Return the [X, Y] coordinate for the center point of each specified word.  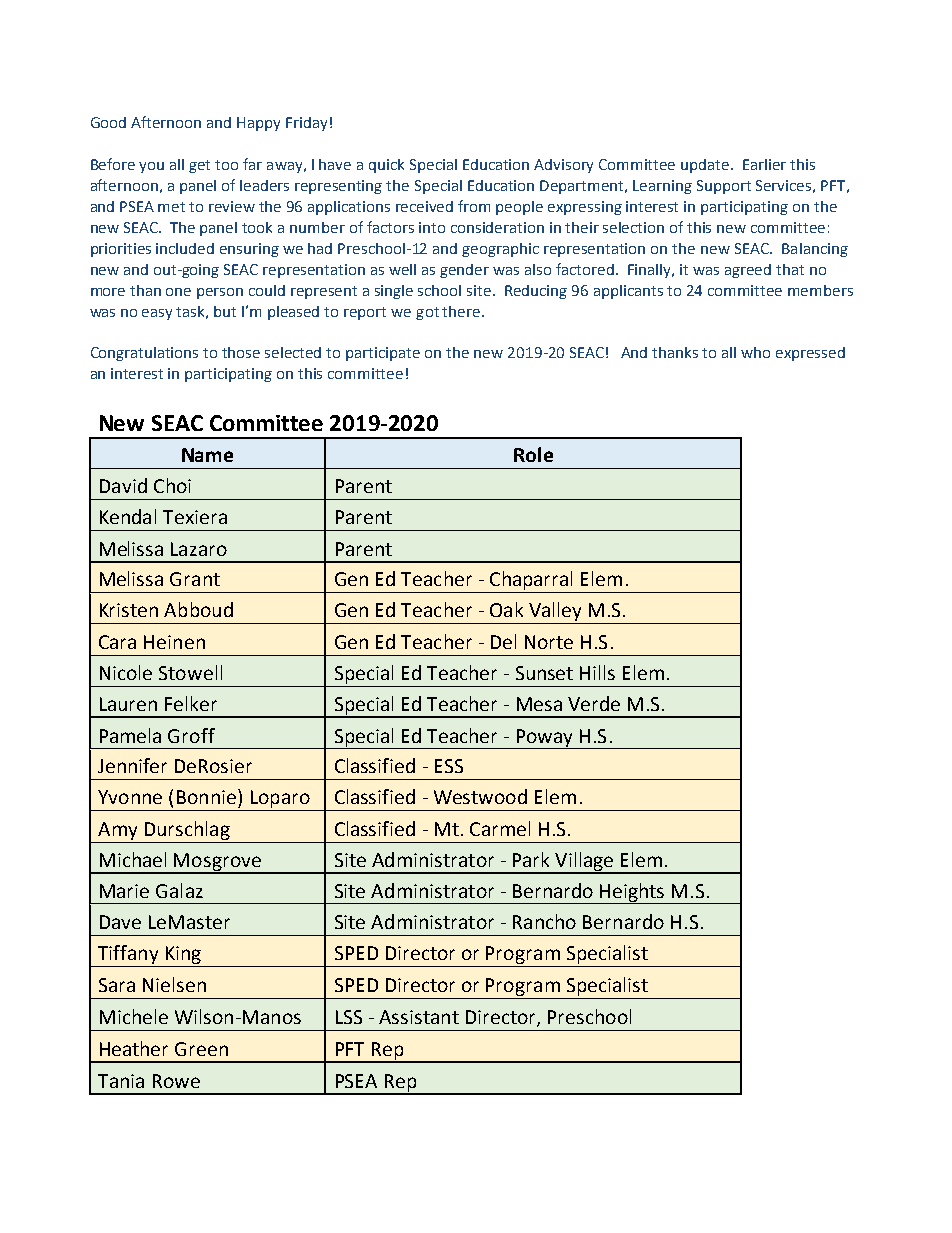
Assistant [419, 1017]
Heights [632, 893]
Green [201, 1049]
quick [386, 166]
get [199, 166]
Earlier [764, 164]
